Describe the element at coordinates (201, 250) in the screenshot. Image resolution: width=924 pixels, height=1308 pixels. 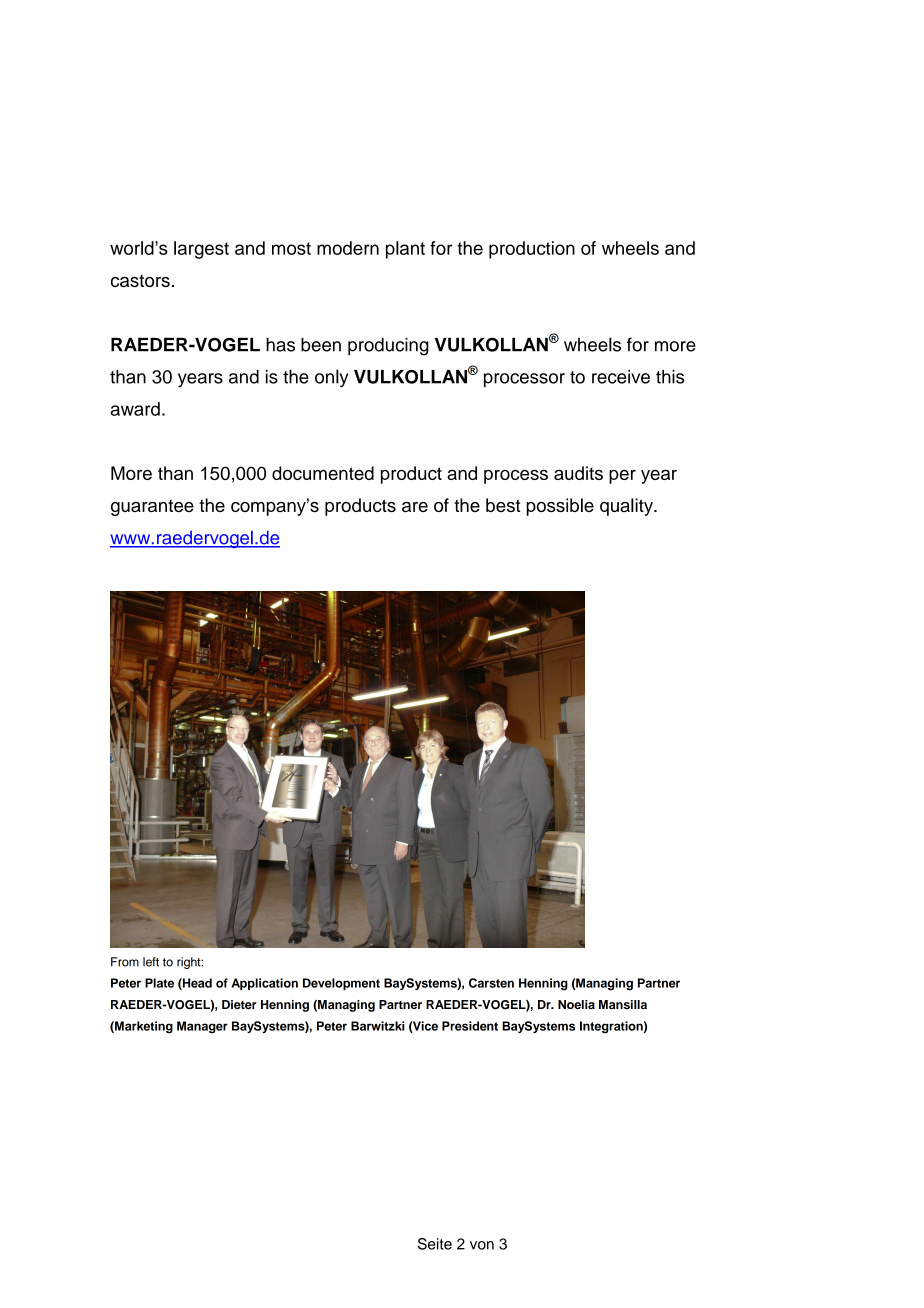
I see `largest` at that location.
